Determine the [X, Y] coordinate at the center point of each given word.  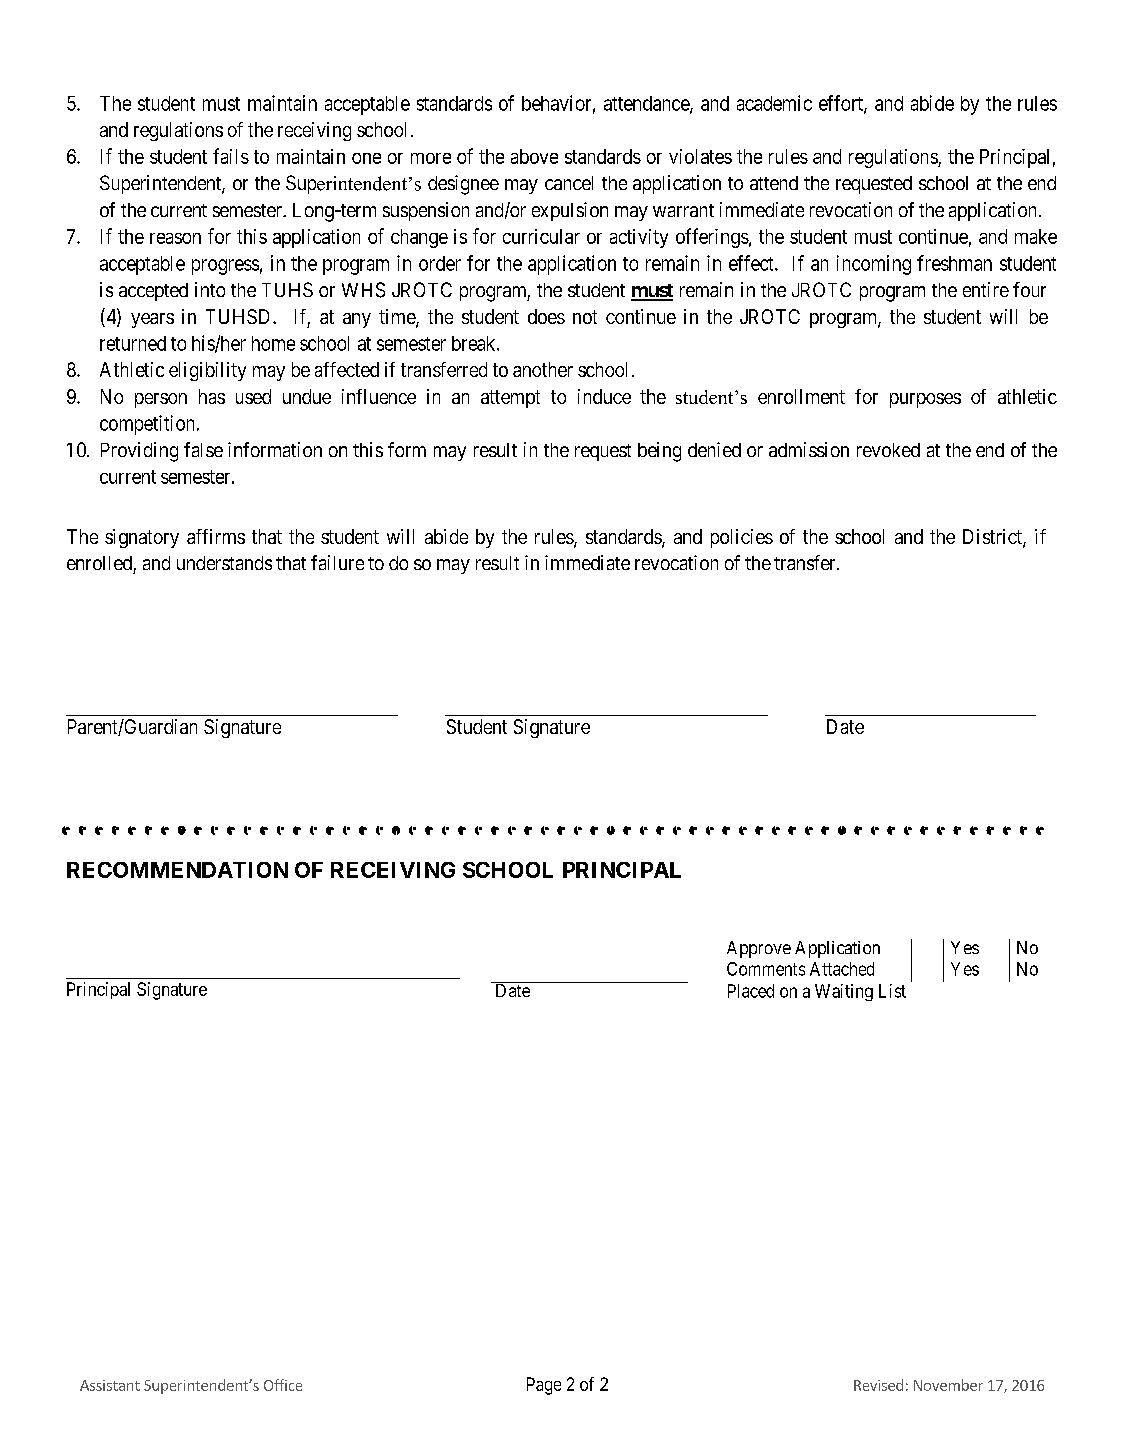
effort [842, 104]
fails [231, 156]
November [948, 1385]
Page [544, 1386]
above [534, 156]
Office [283, 1385]
